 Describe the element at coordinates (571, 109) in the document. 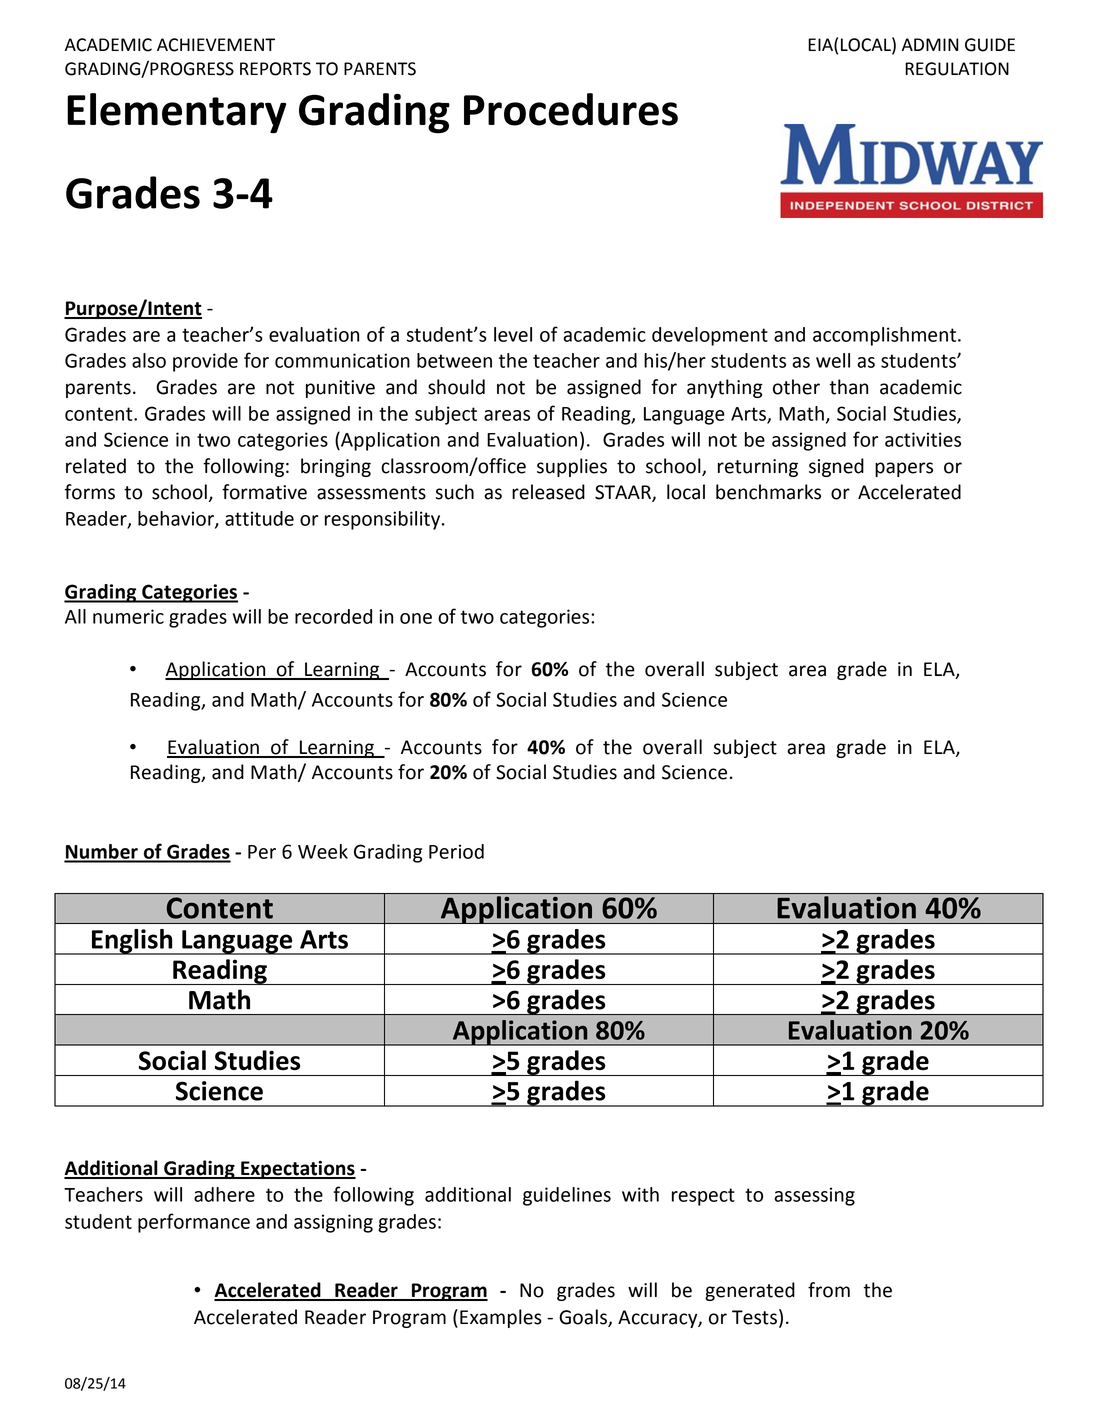

I see `Procedures` at that location.
